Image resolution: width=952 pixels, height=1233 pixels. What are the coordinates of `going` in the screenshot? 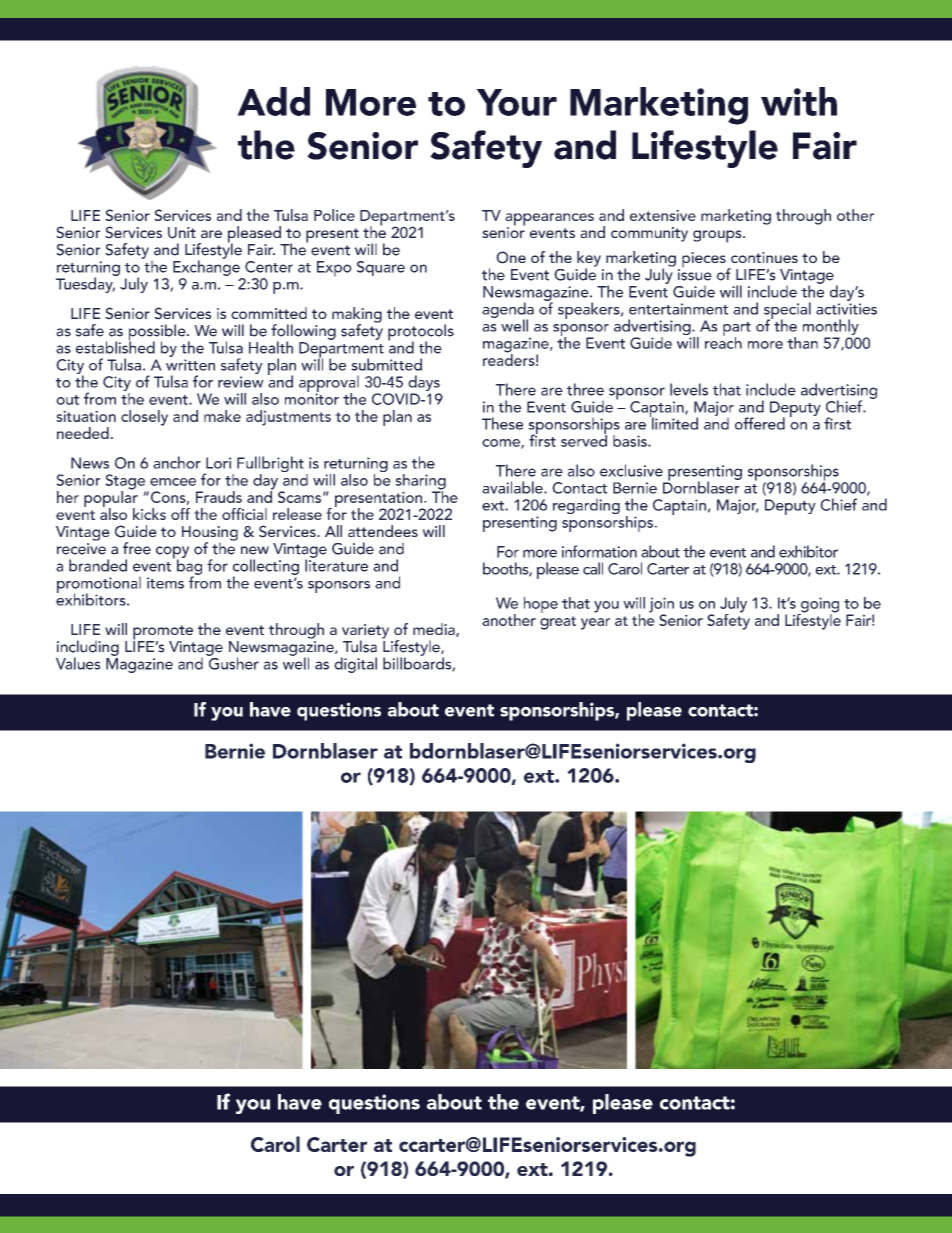 It's located at (819, 606).
